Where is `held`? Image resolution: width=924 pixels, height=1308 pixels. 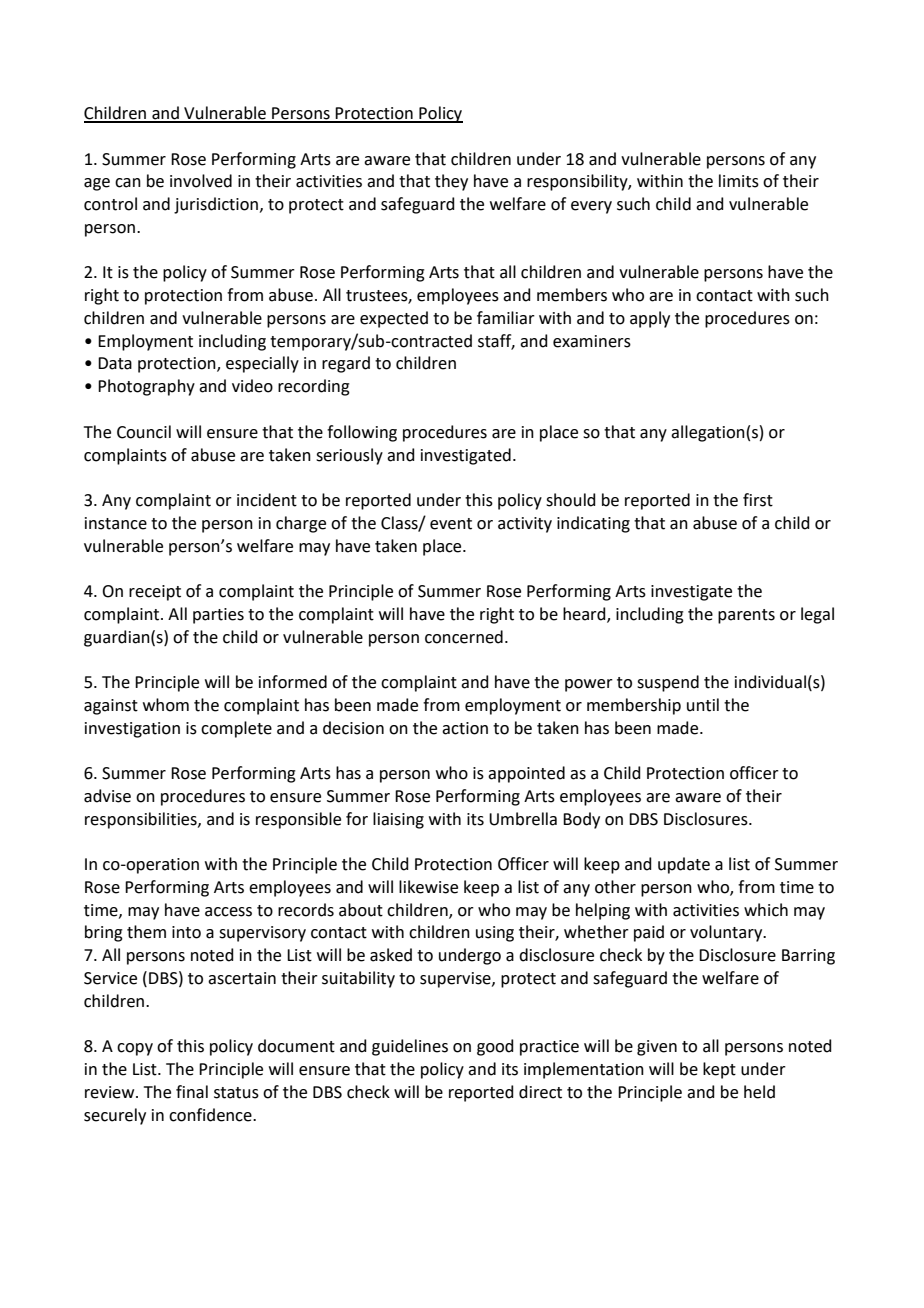
held is located at coordinates (759, 1092).
